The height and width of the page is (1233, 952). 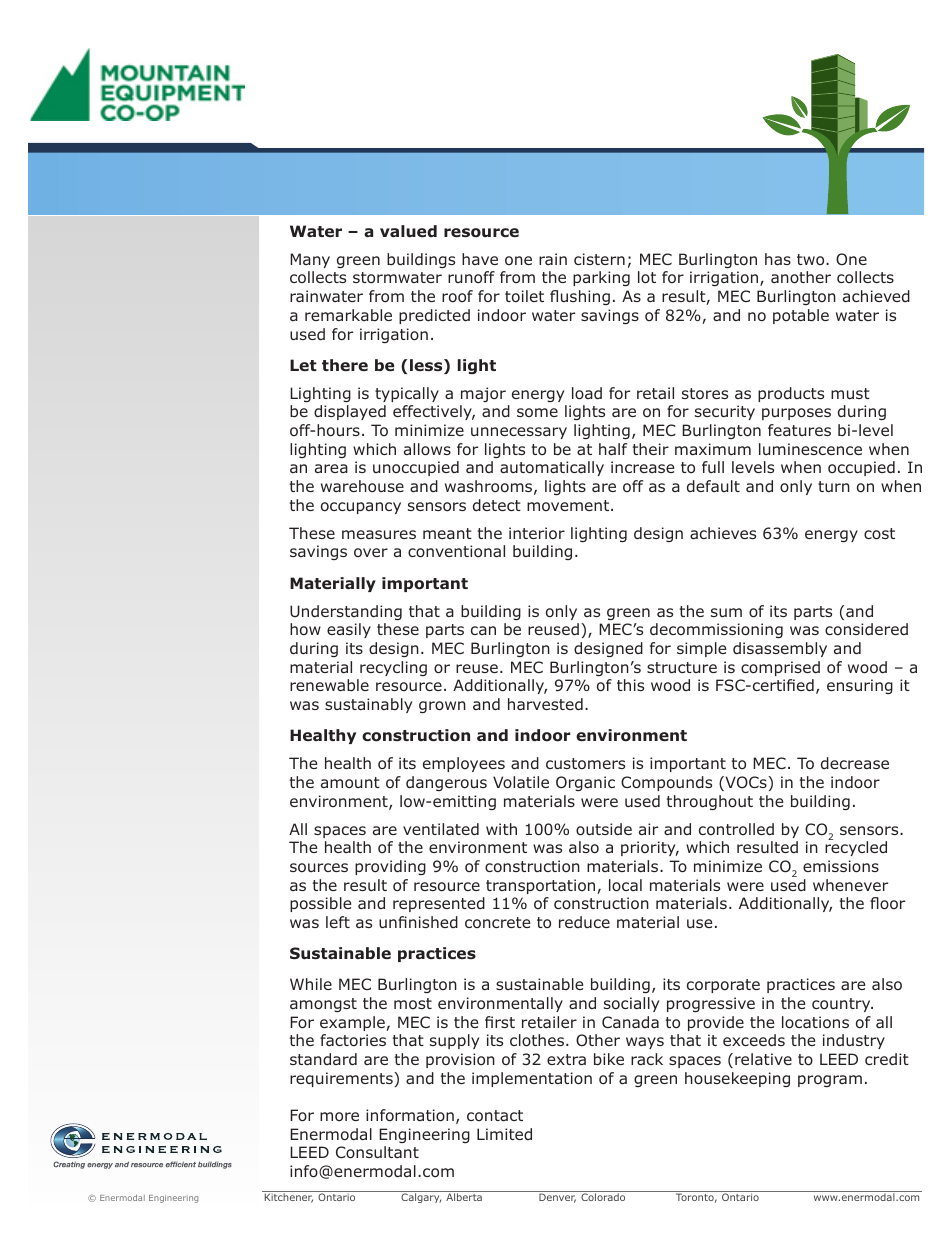 What do you see at coordinates (390, 867) in the page?
I see `providing` at bounding box center [390, 867].
